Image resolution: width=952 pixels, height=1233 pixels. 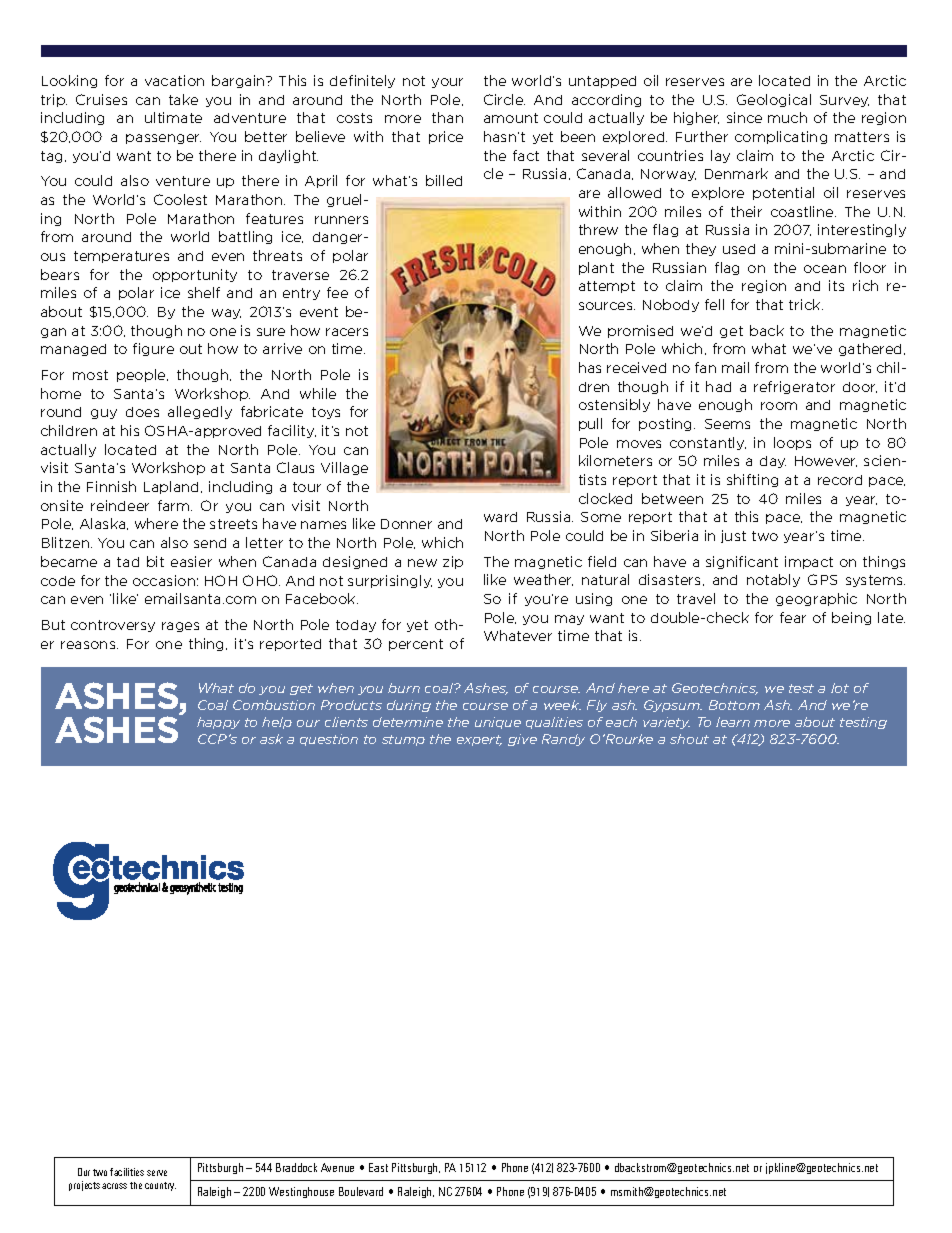 I want to click on pull, so click(x=590, y=424).
